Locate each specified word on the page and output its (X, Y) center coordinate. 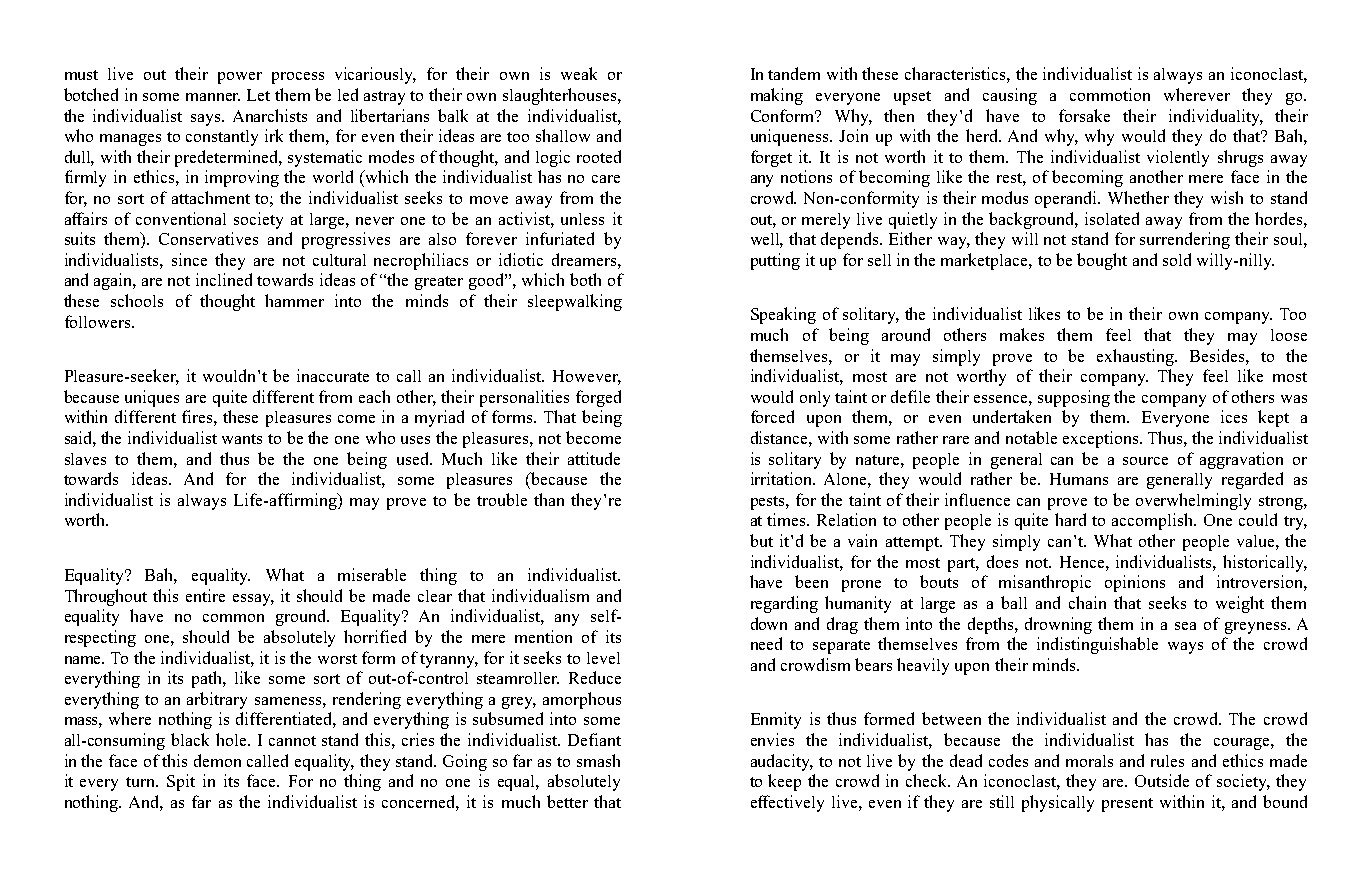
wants (242, 439)
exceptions (1100, 439)
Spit (181, 782)
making (777, 96)
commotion (1110, 94)
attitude (594, 458)
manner (213, 97)
